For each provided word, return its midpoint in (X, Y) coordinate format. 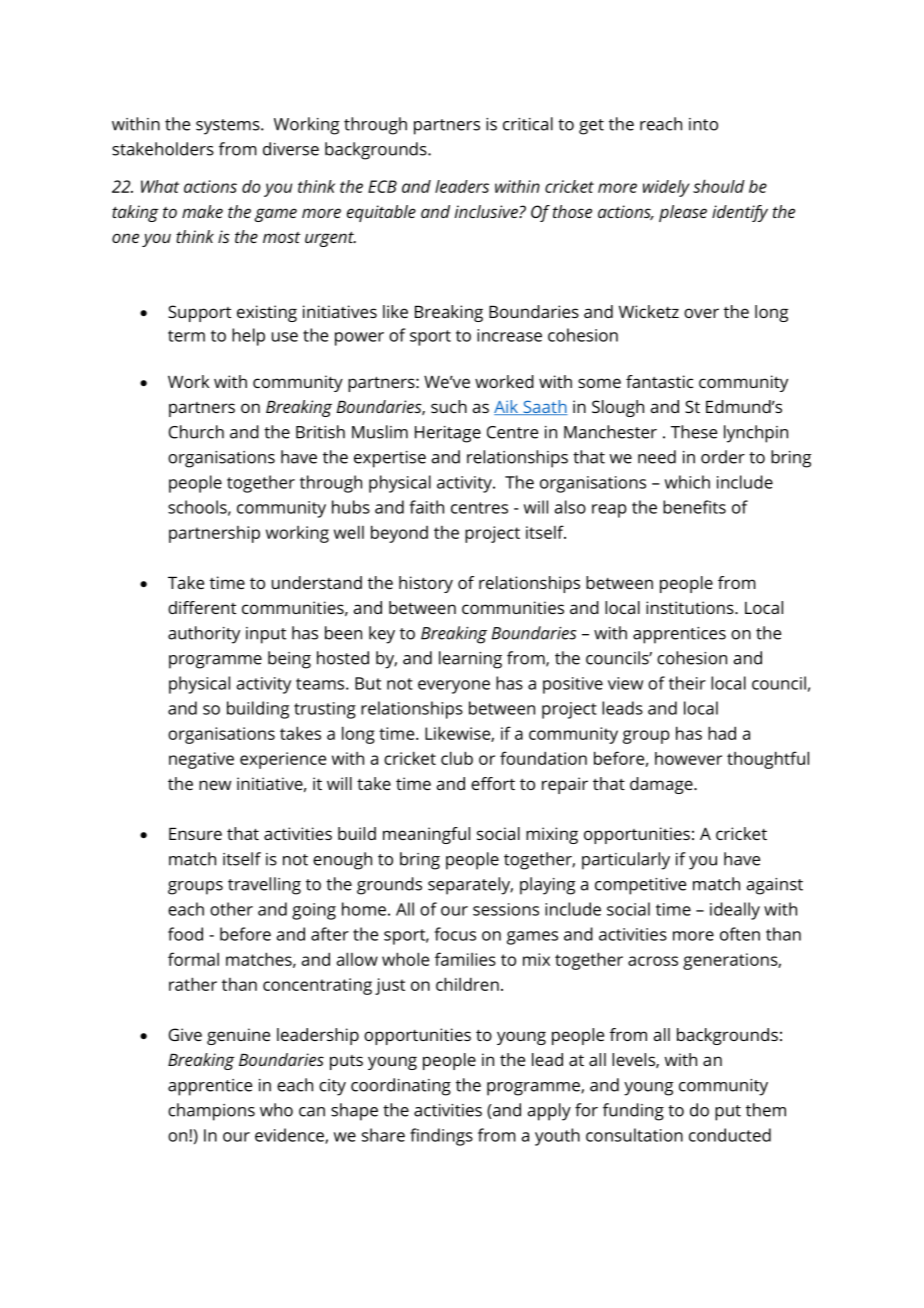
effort (493, 783)
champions (211, 1112)
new (215, 785)
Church (196, 432)
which (687, 482)
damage (662, 785)
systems (229, 127)
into (703, 124)
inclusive (487, 211)
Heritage (448, 434)
